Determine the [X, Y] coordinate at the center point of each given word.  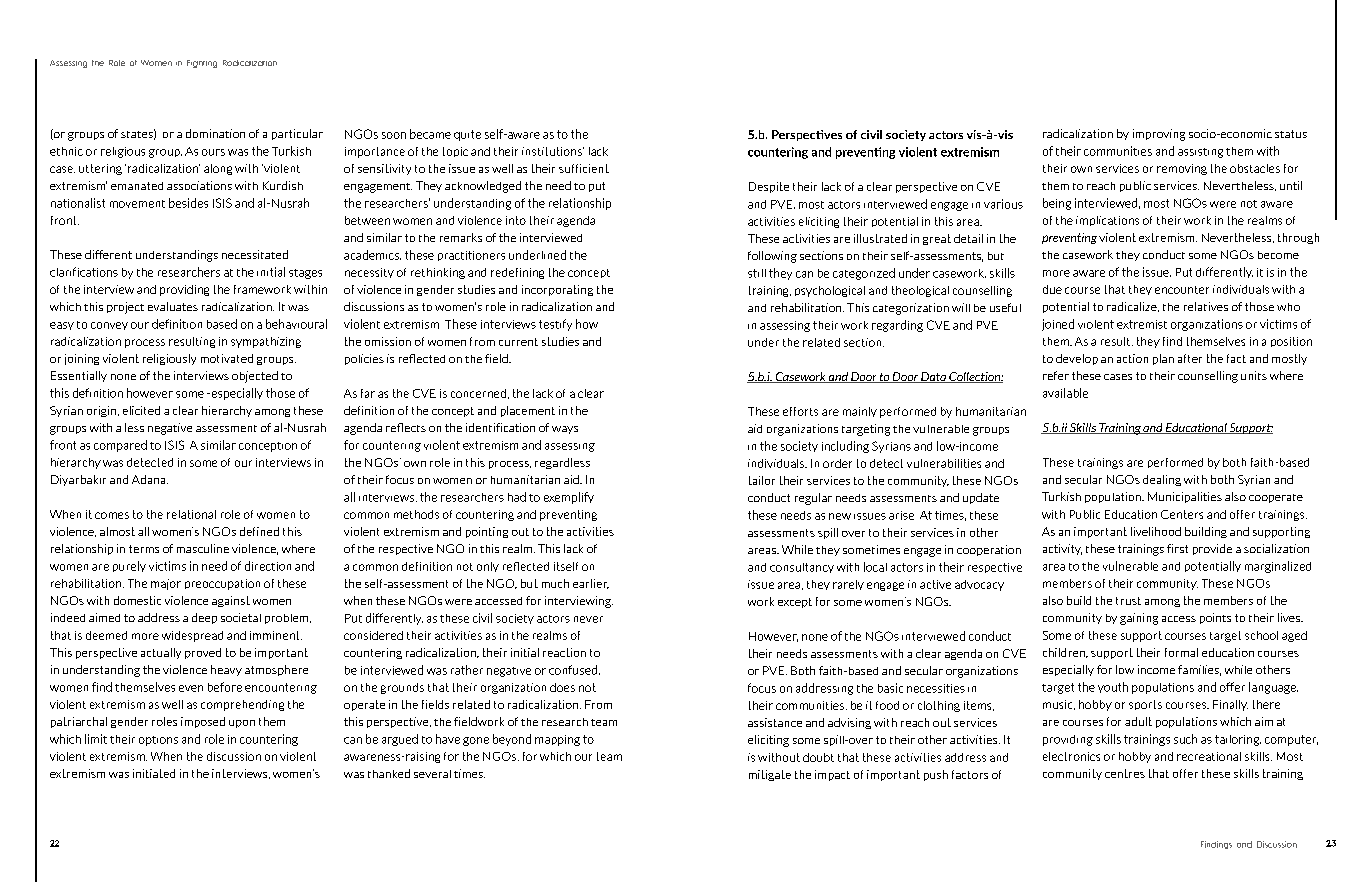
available [1065, 393]
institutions [553, 151]
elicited [141, 410]
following [772, 257]
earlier [591, 584]
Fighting [202, 64]
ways [565, 430]
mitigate [770, 775]
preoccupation [222, 584]
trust [1128, 601]
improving [1159, 135]
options [158, 741]
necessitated [255, 254]
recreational [1209, 756]
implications [1107, 221]
